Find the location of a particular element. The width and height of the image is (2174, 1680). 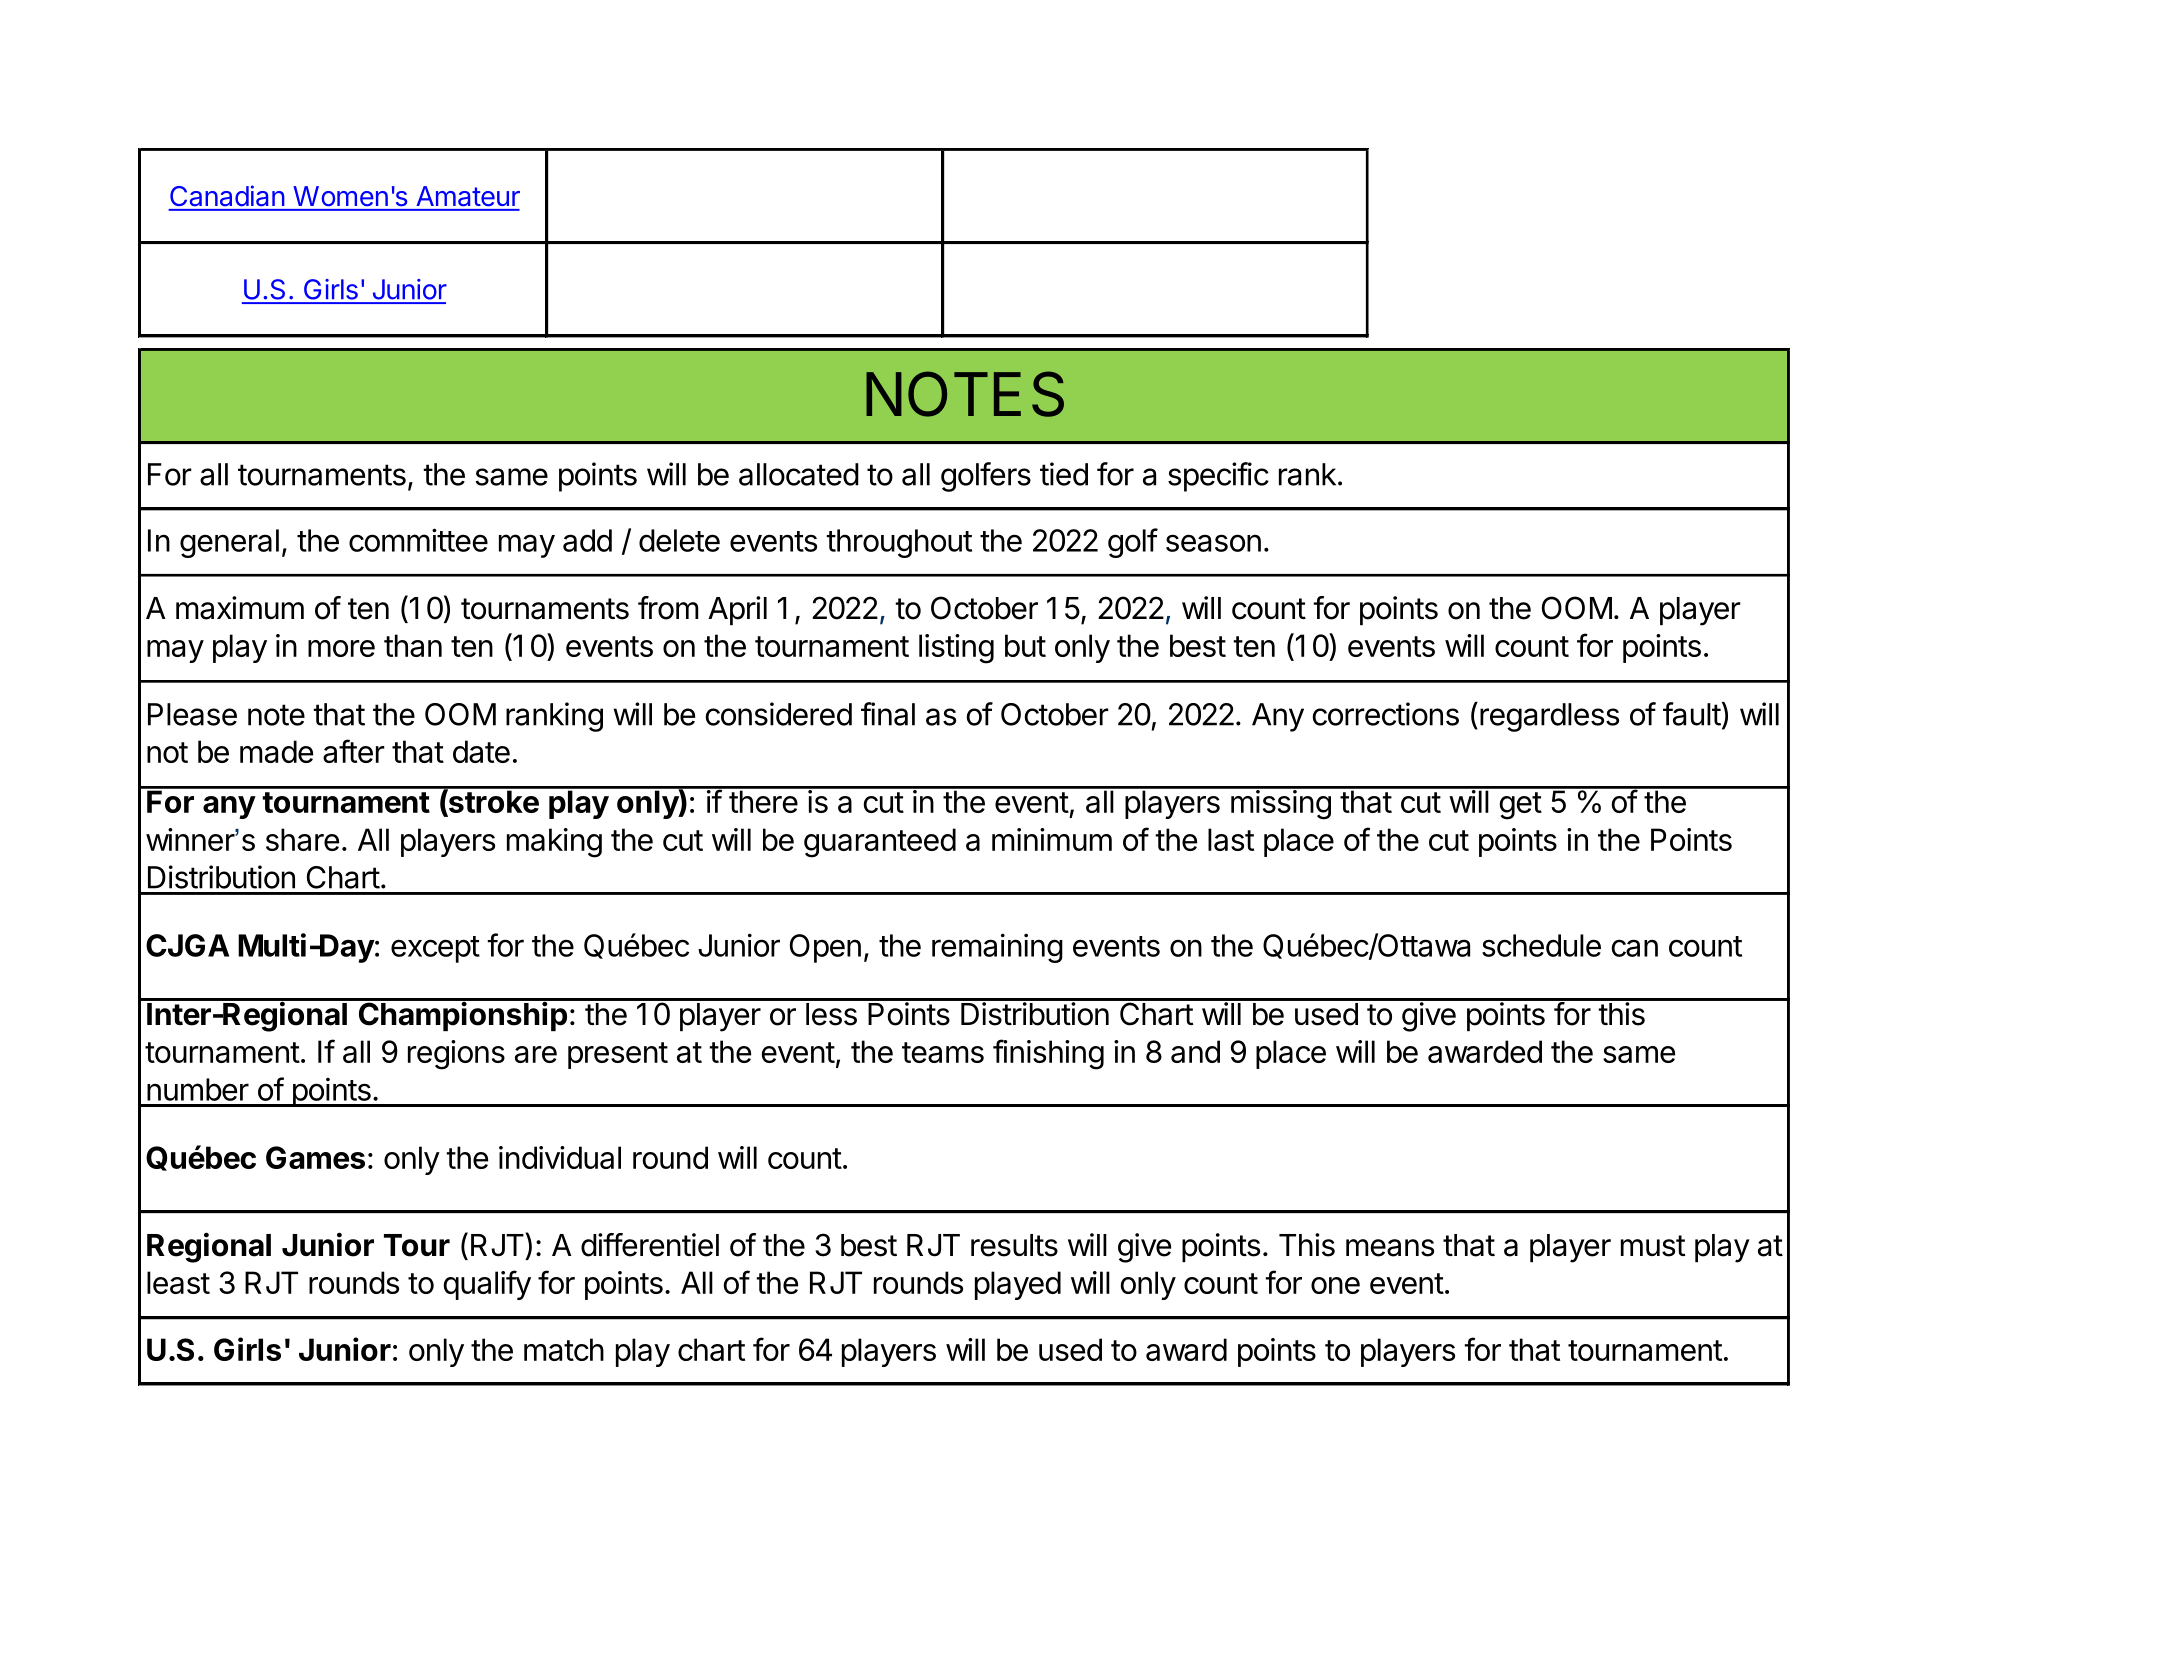

committee is located at coordinates (418, 540).
